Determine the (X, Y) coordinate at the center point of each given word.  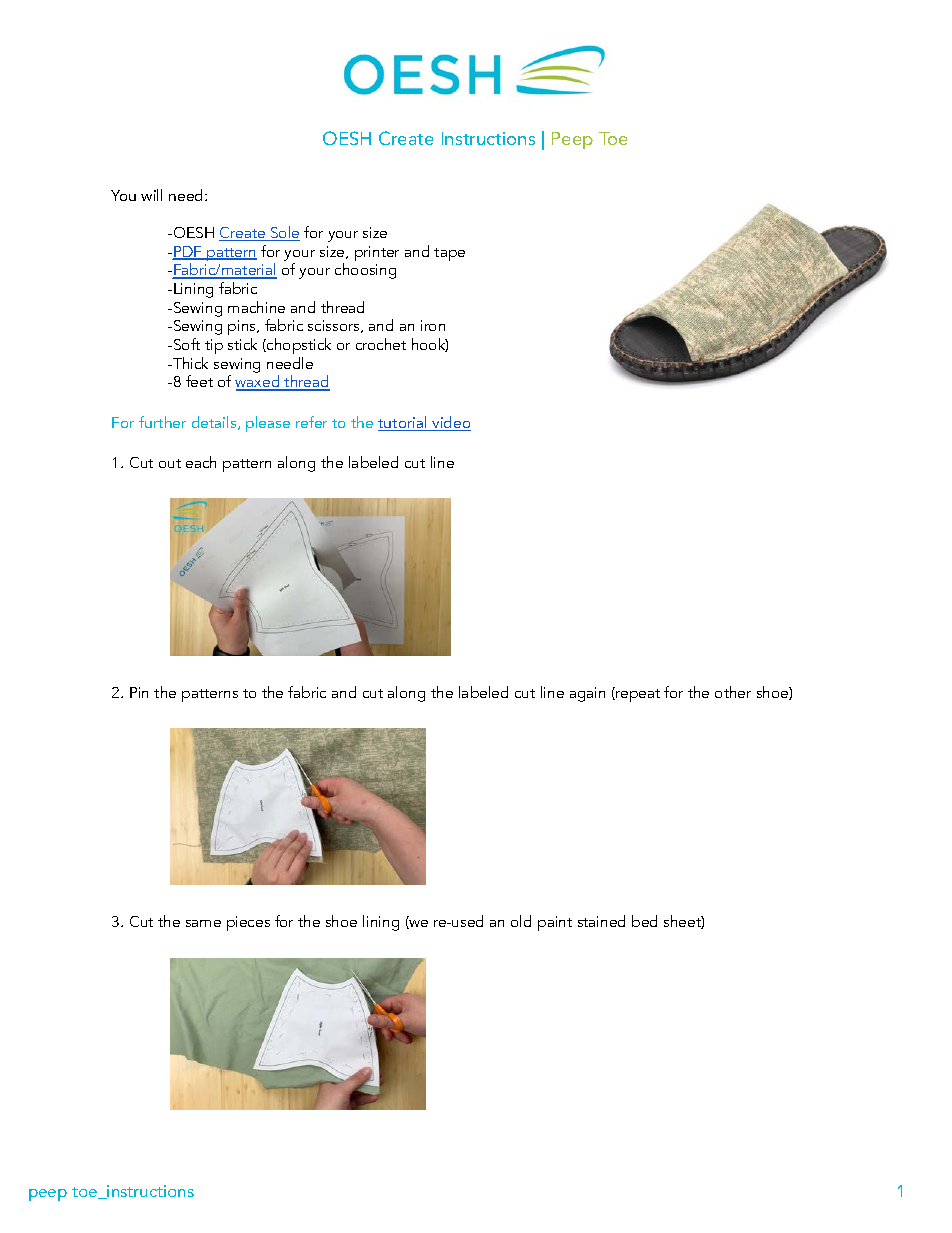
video (450, 423)
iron (433, 325)
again (587, 694)
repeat (637, 694)
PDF (188, 253)
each (201, 462)
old (521, 921)
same (203, 923)
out (170, 463)
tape (449, 254)
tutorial (404, 423)
